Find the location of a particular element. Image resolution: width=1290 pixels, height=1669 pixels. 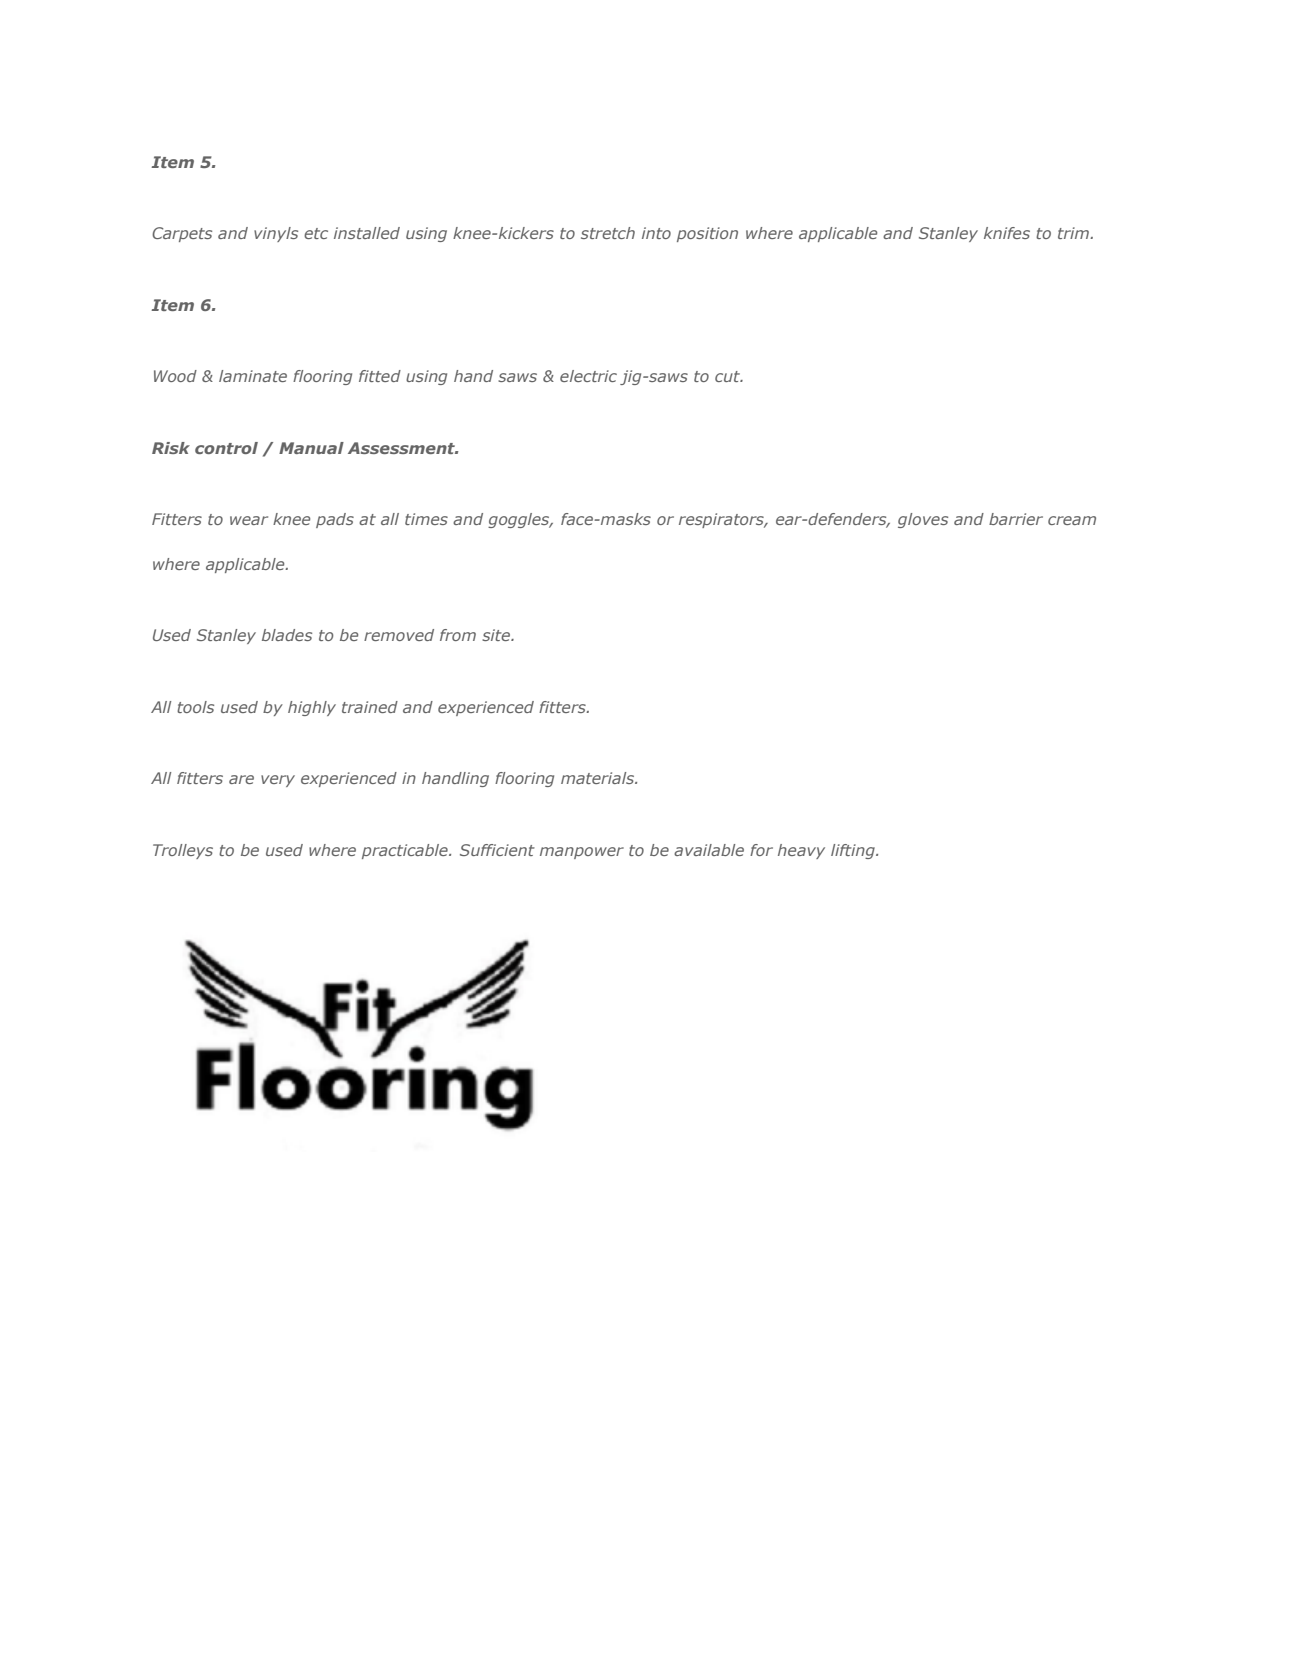

Trolleys is located at coordinates (183, 851).
